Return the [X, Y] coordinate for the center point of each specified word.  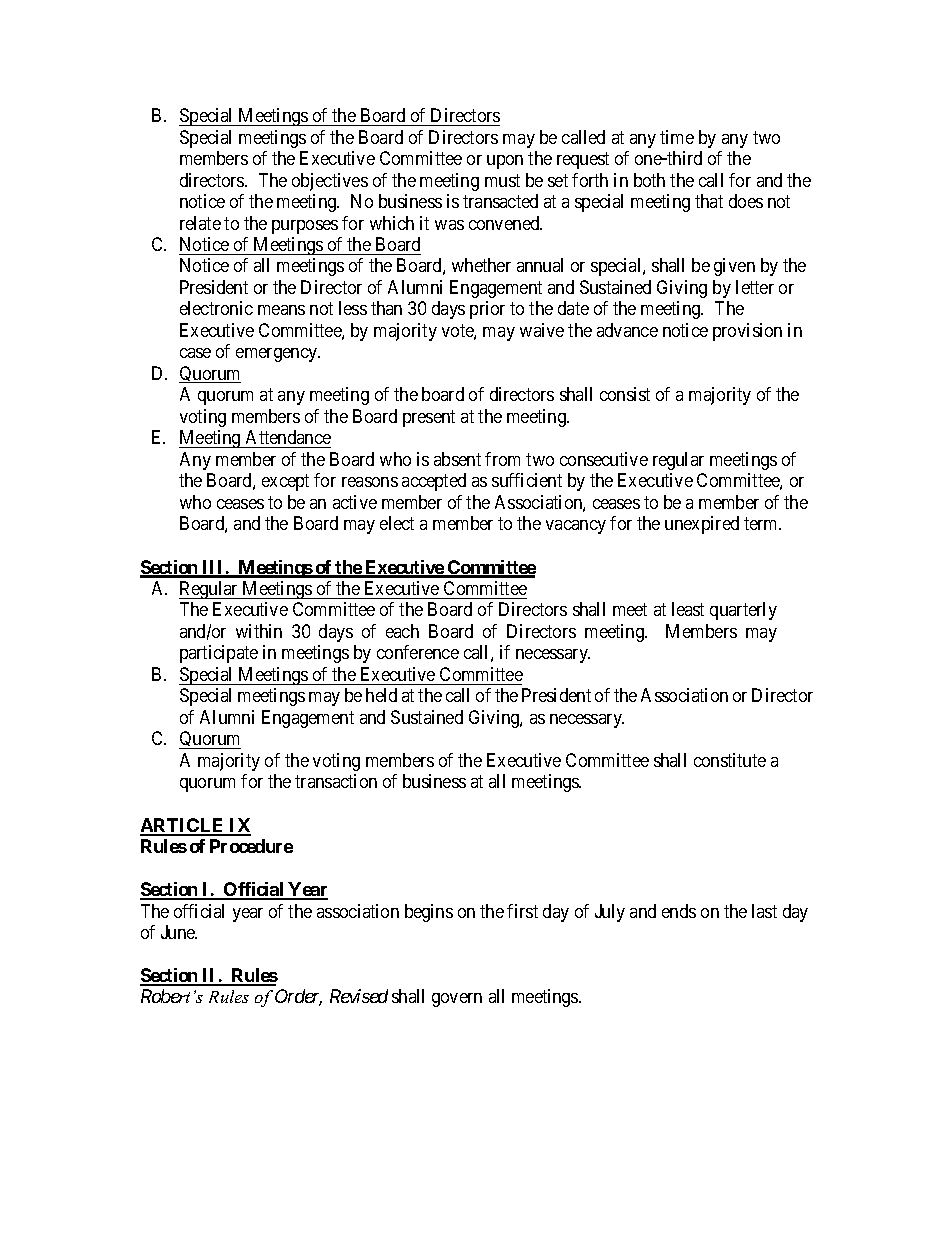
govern [457, 1000]
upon [505, 162]
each [402, 631]
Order [298, 997]
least [688, 609]
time [677, 137]
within [259, 631]
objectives [330, 182]
